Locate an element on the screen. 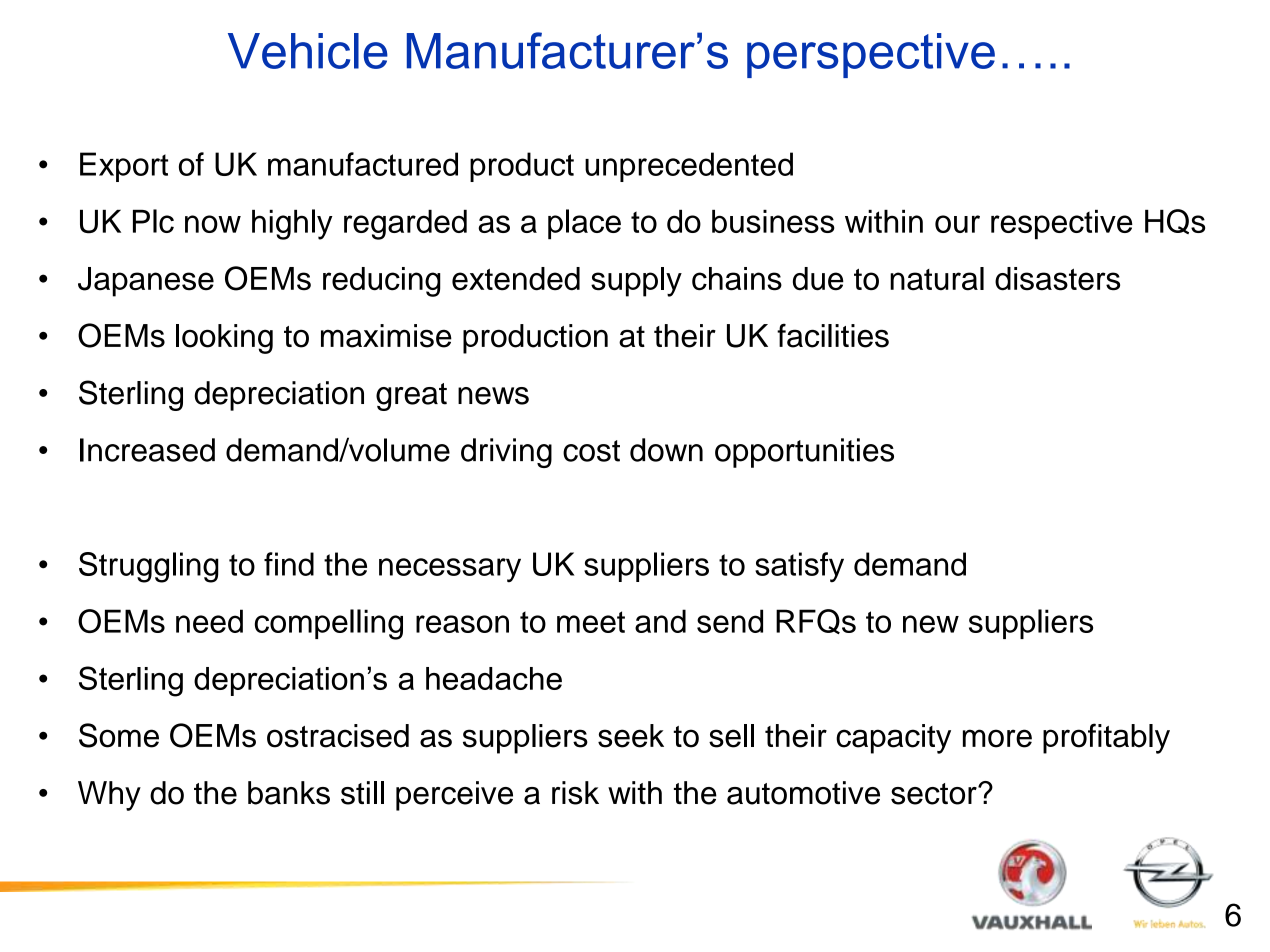  Vehicle is located at coordinates (308, 51).
